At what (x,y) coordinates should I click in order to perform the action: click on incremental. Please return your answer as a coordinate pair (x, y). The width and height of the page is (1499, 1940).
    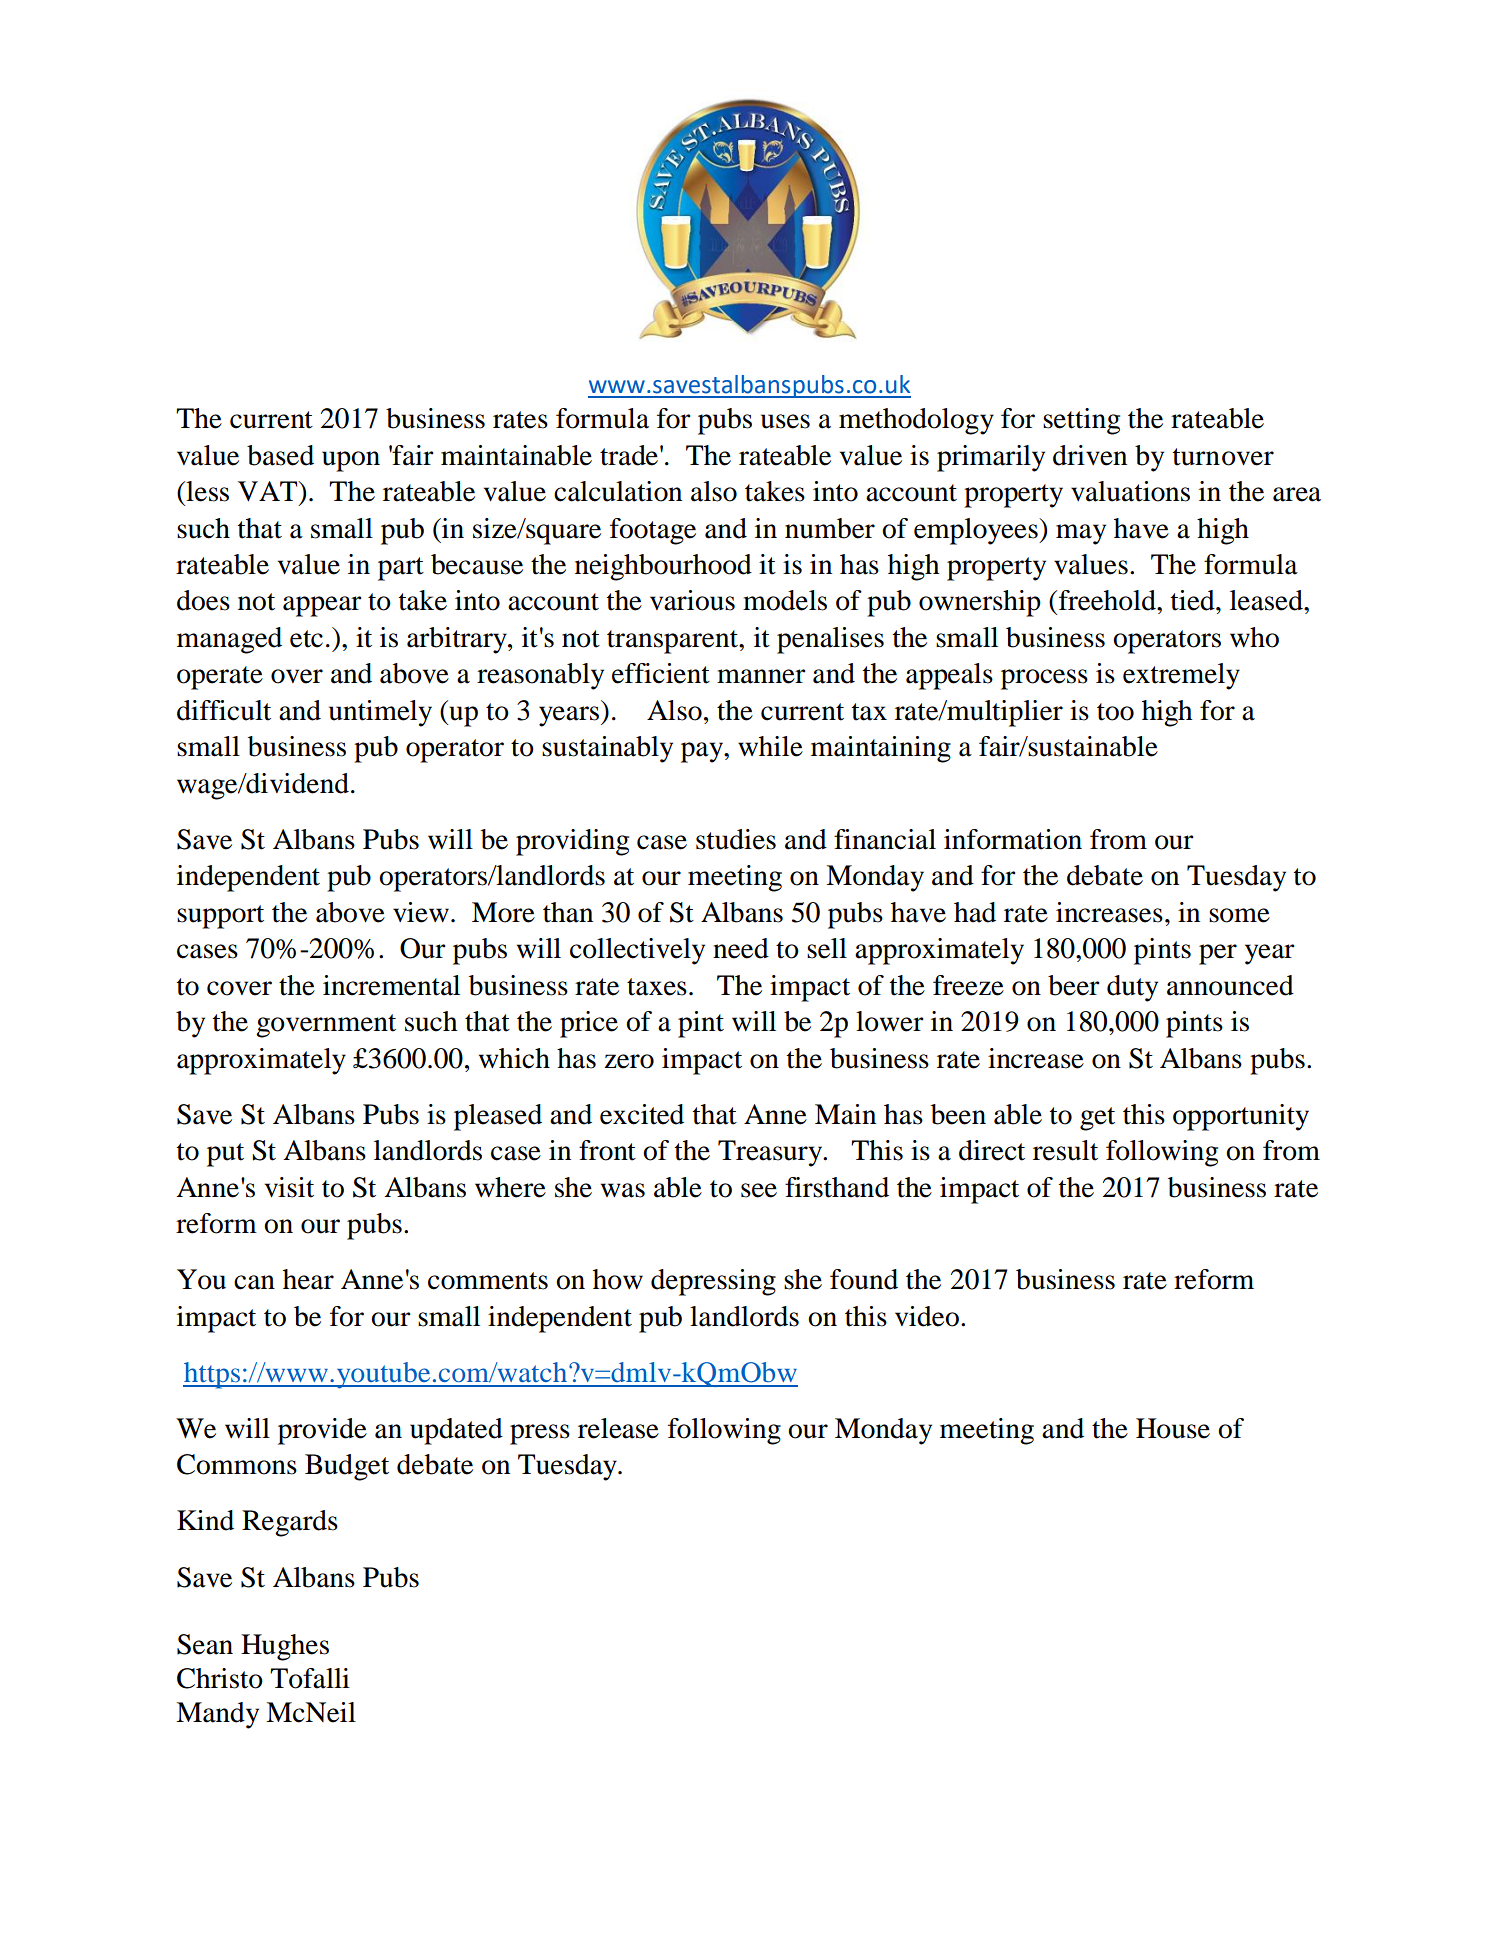
    Looking at the image, I should click on (391, 985).
